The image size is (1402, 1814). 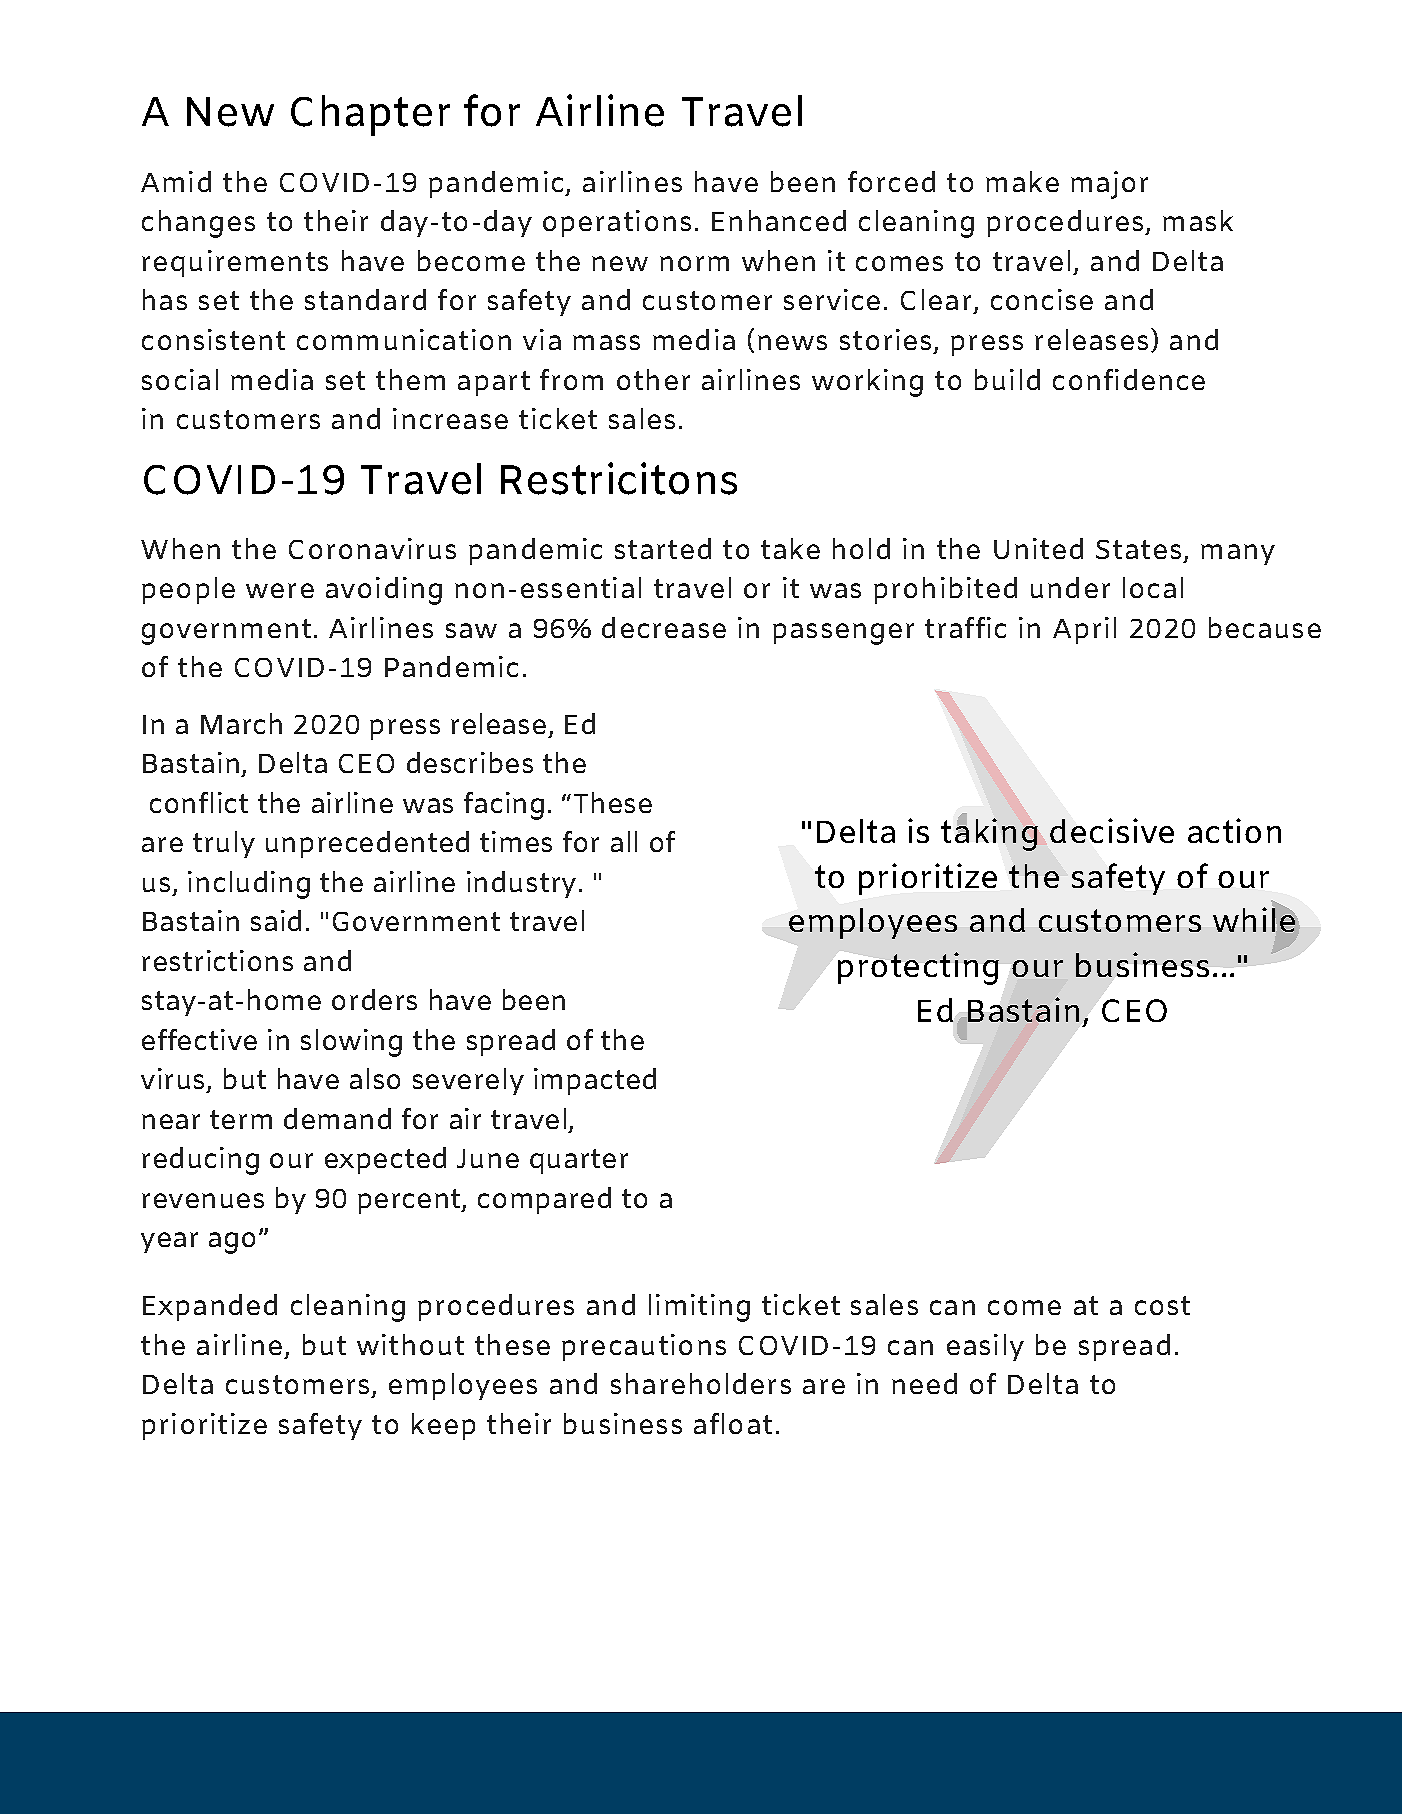 What do you see at coordinates (1112, 830) in the screenshot?
I see `decisive` at bounding box center [1112, 830].
